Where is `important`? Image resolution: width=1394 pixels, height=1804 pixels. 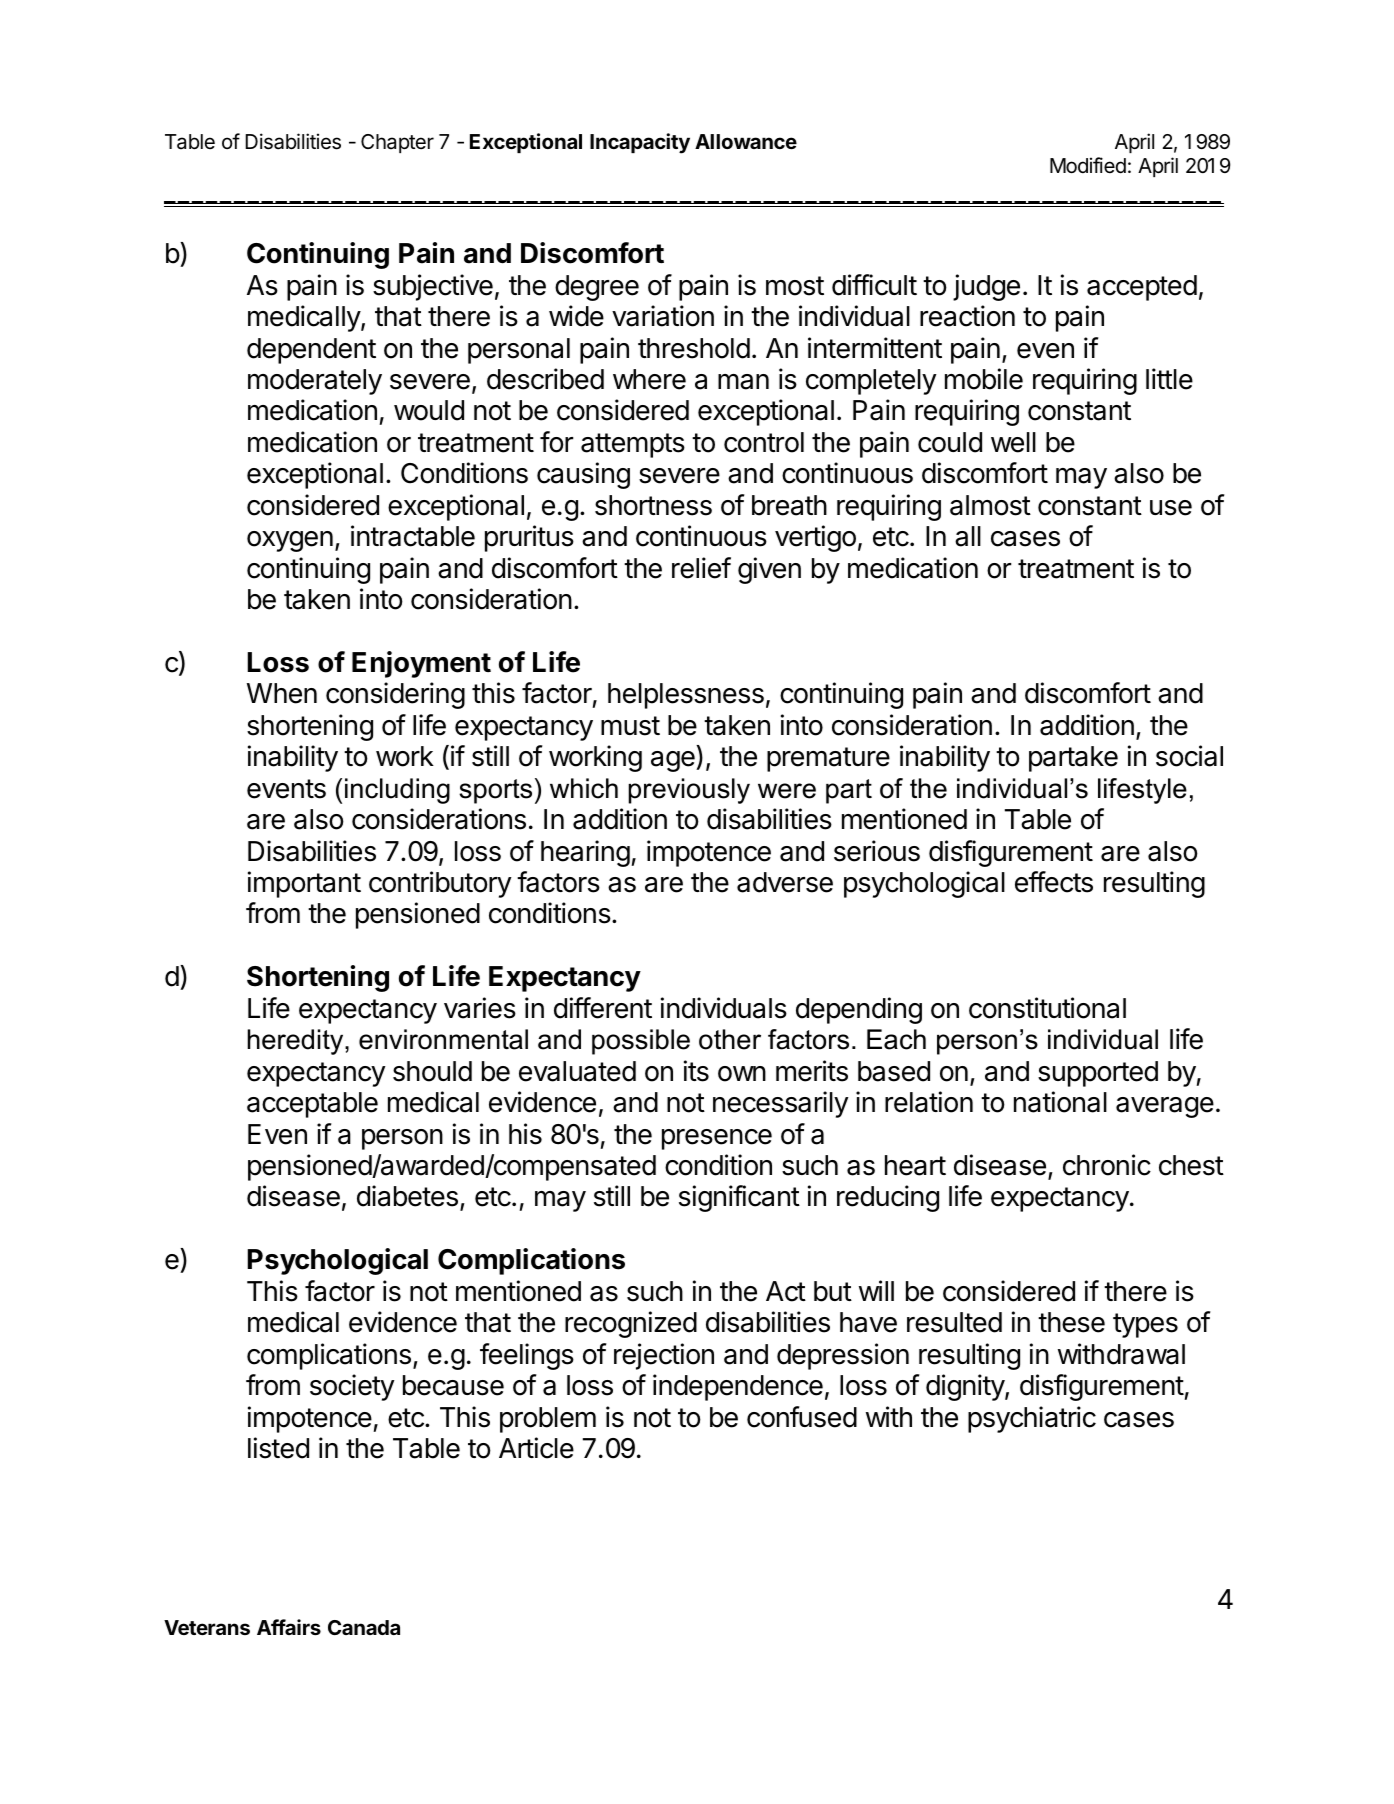
important is located at coordinates (304, 884).
